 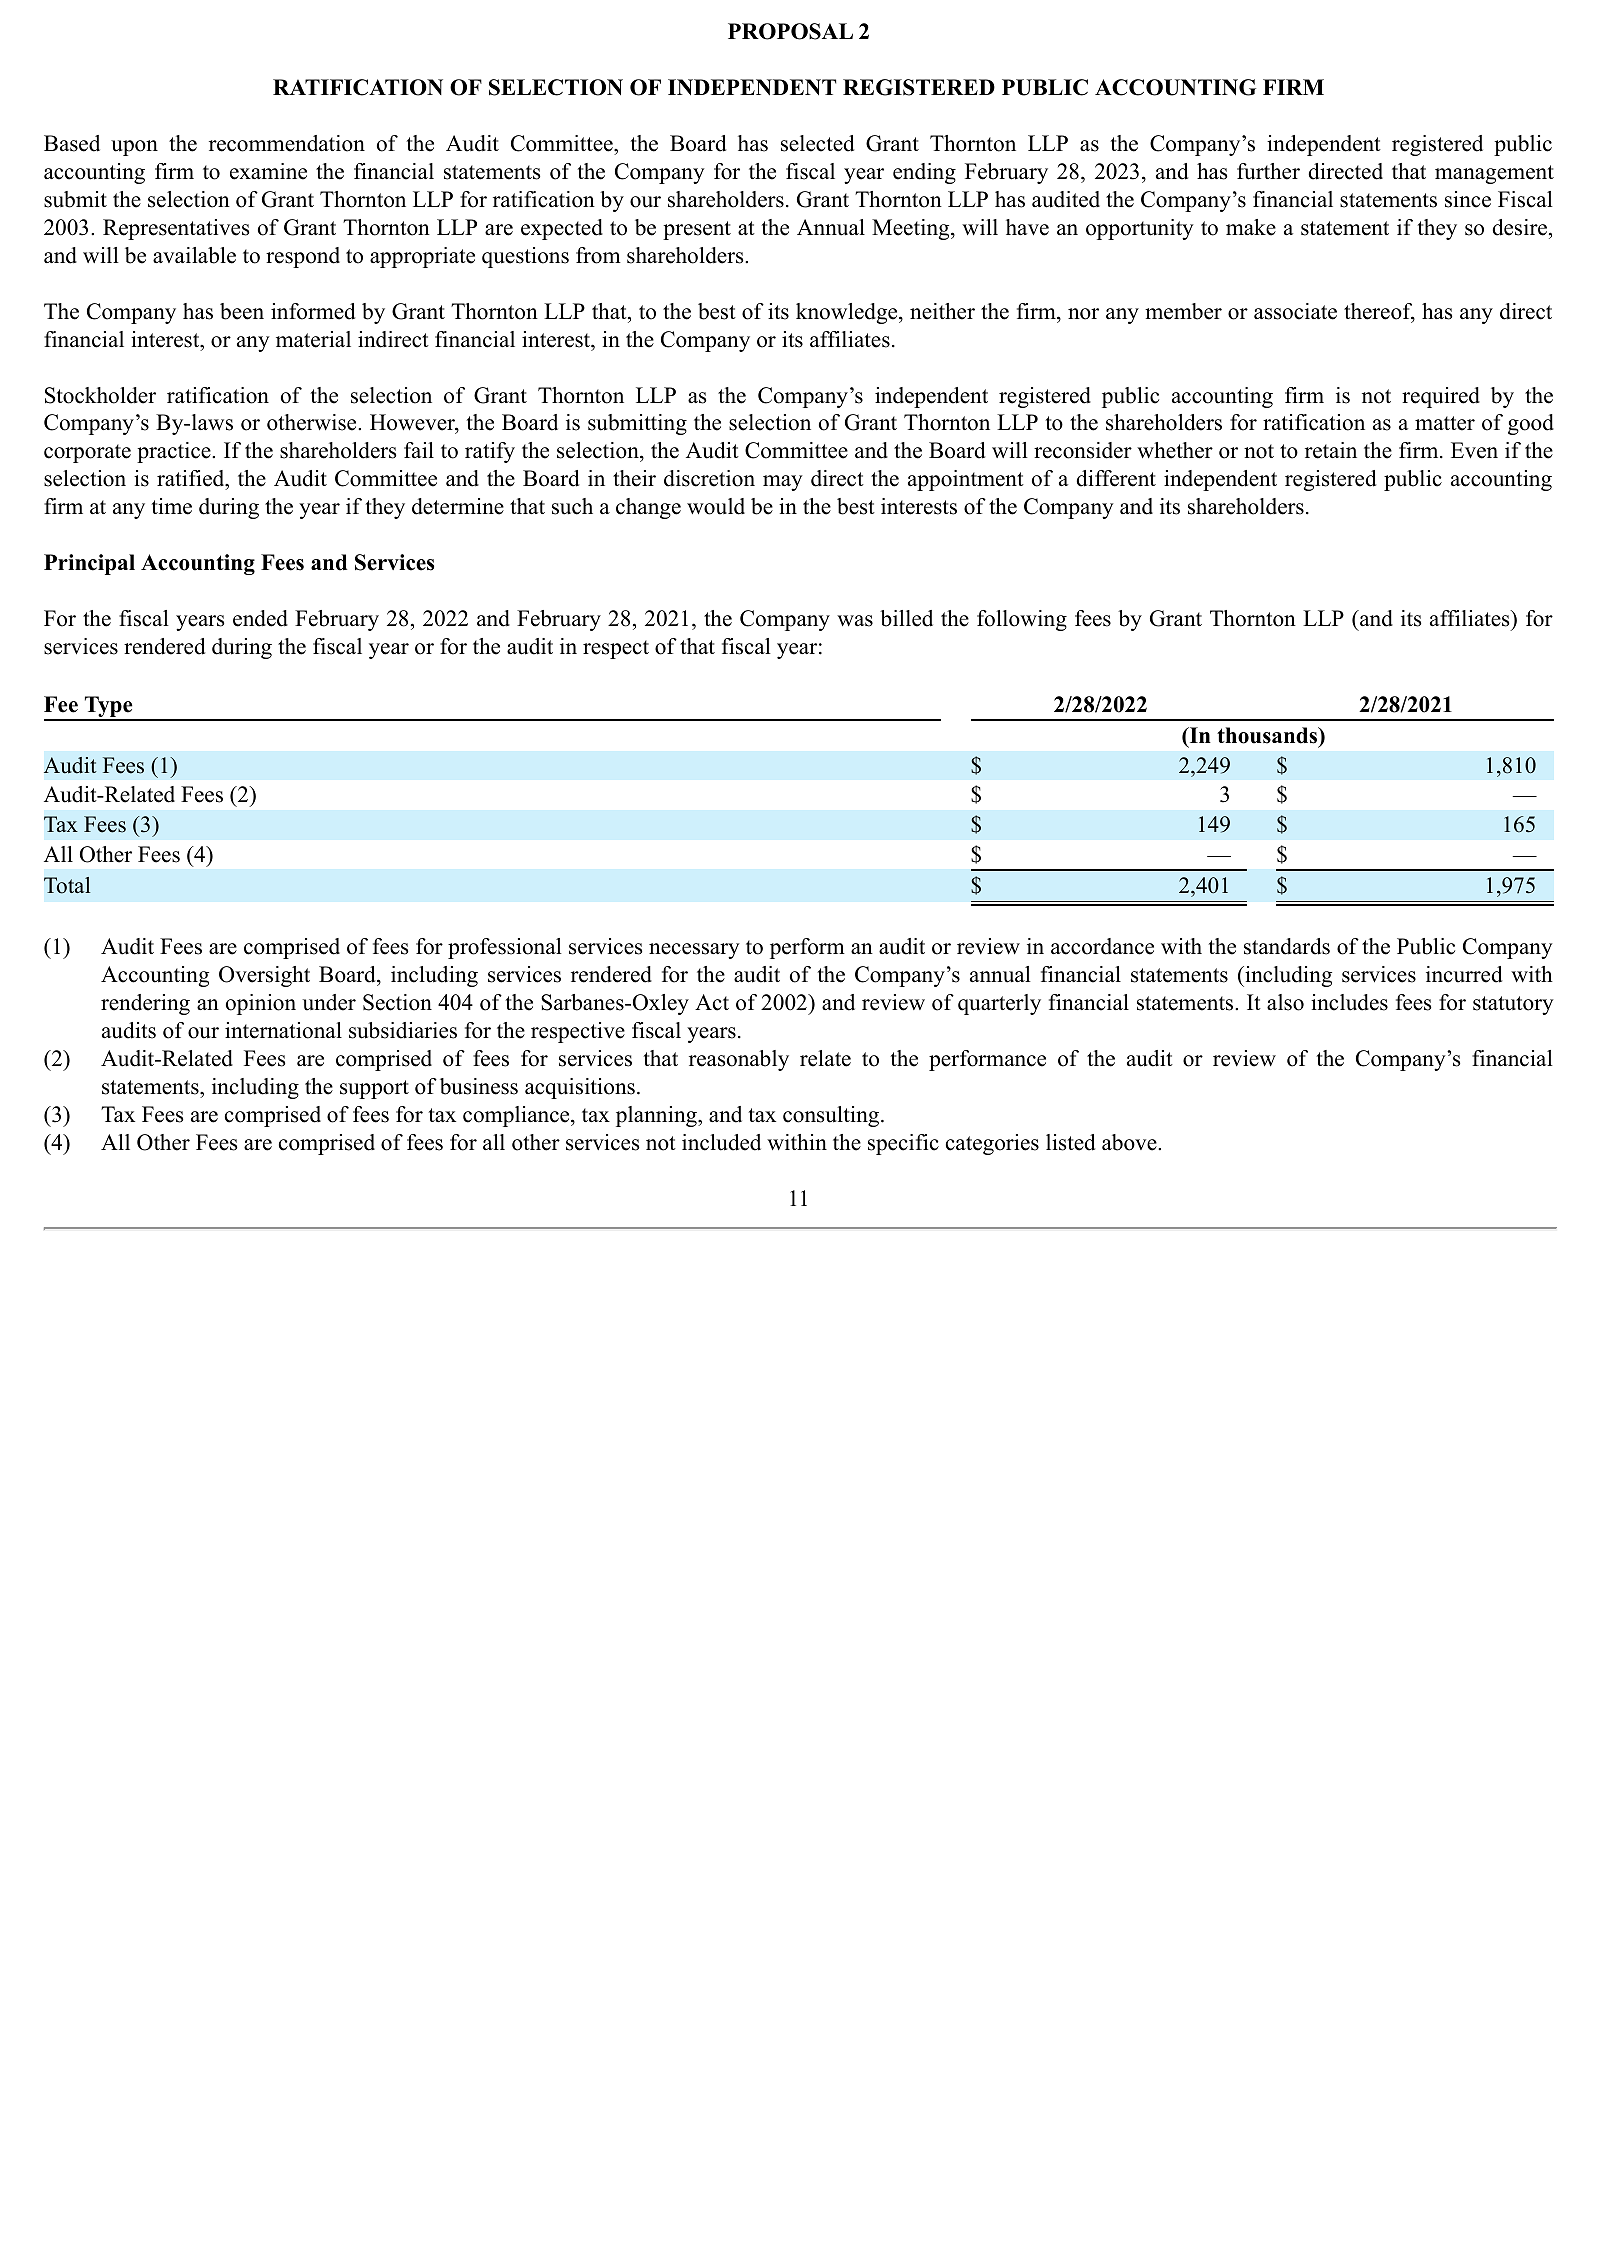 I want to click on Type, so click(x=109, y=708).
